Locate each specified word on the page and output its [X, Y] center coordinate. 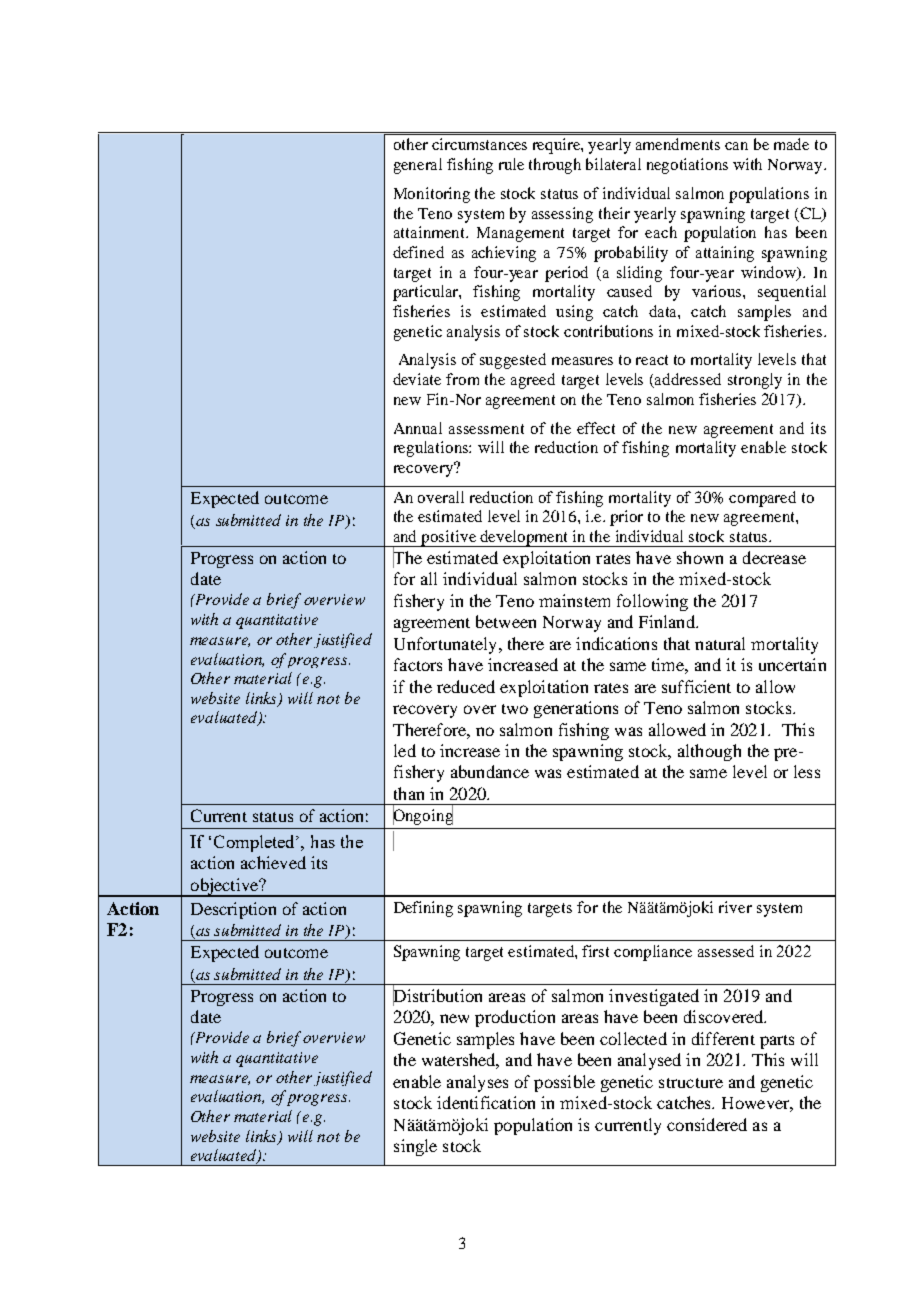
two [515, 709]
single [415, 1147]
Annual [418, 428]
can [736, 146]
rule [511, 164]
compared [762, 499]
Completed [256, 843]
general [418, 166]
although [709, 752]
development [525, 538]
